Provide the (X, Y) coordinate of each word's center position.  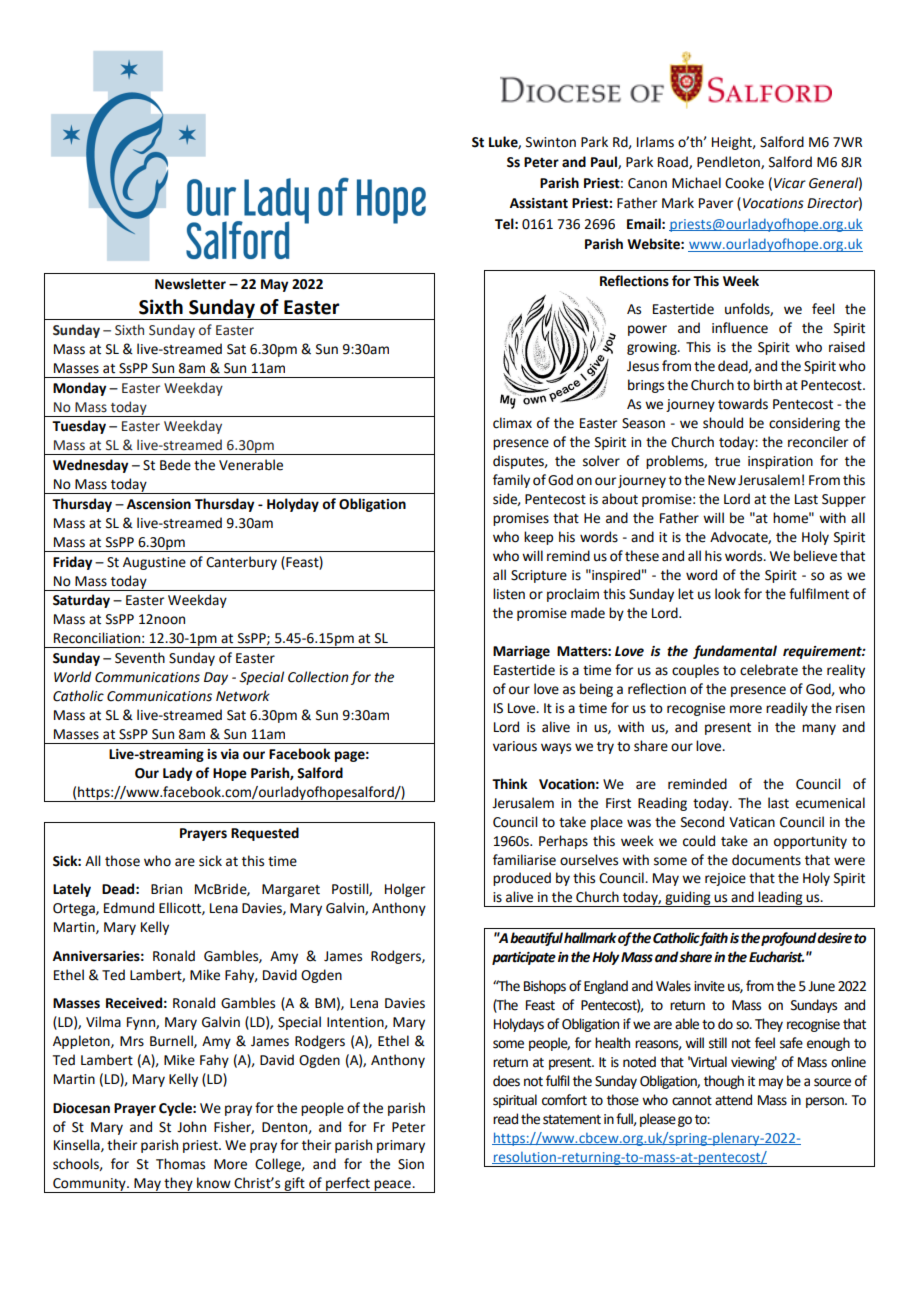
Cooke (744, 183)
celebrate (769, 670)
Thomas (180, 1164)
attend (733, 1100)
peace (393, 1186)
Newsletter (190, 284)
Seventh (140, 658)
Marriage (521, 652)
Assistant (539, 203)
